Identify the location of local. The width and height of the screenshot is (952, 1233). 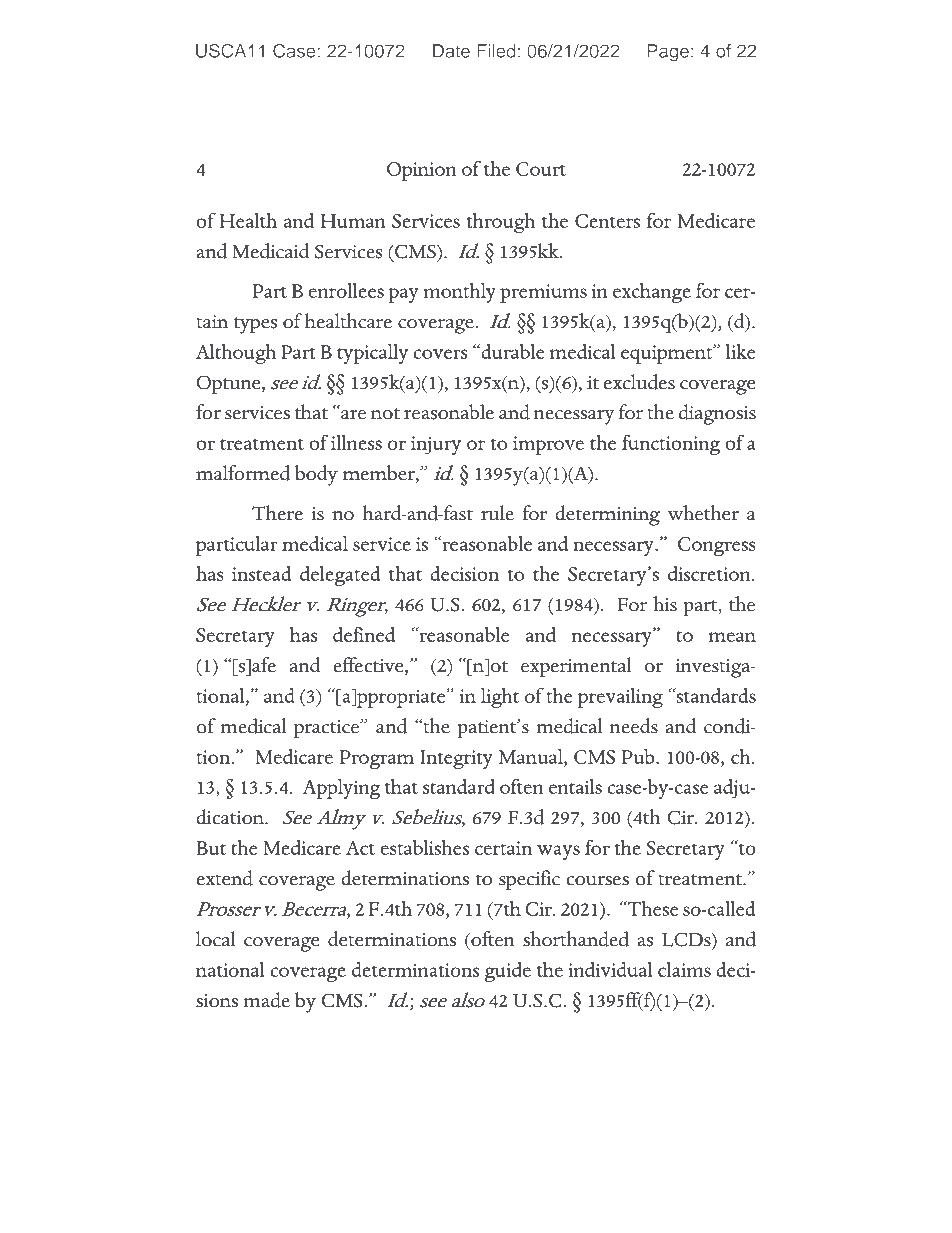
(216, 939).
